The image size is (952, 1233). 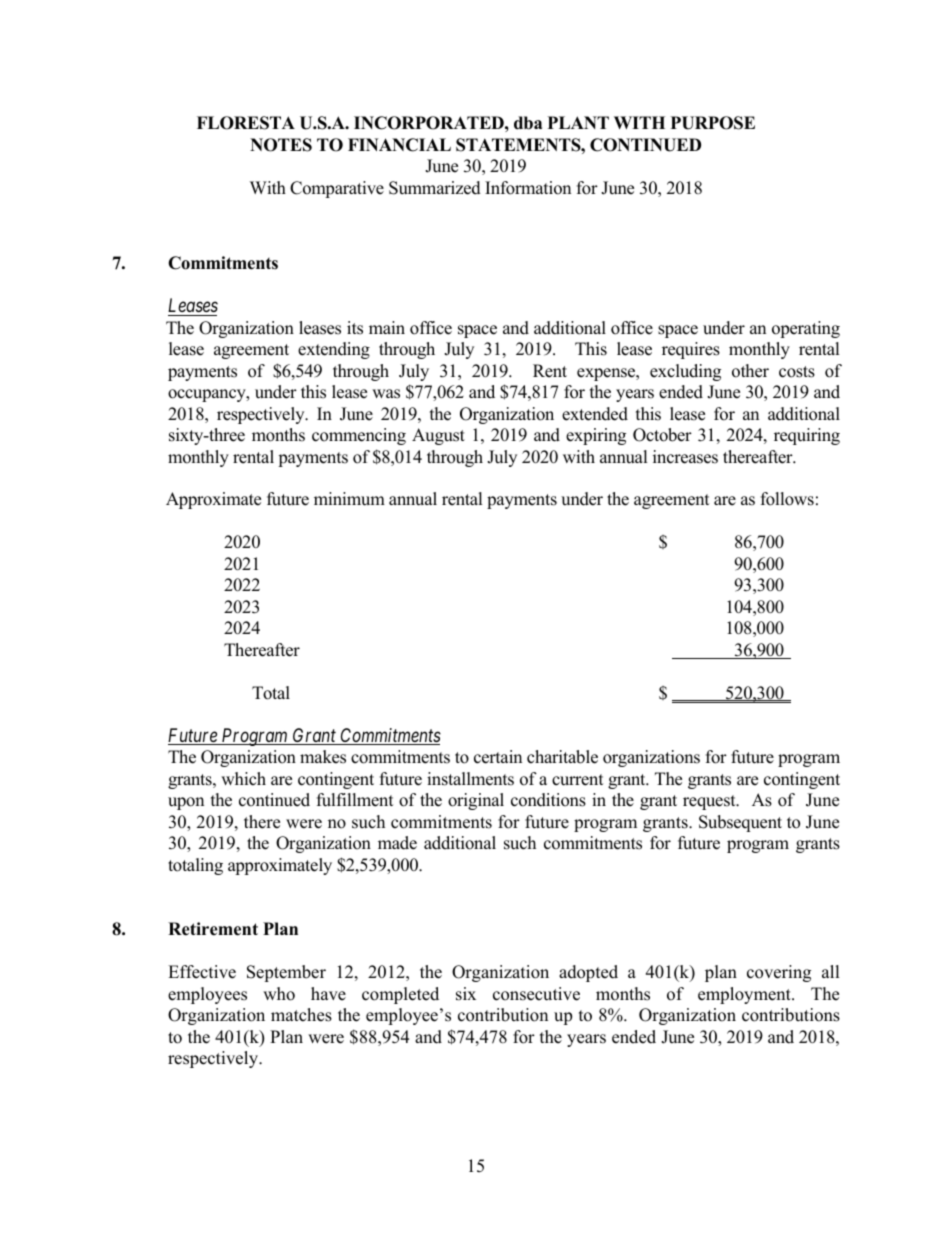 What do you see at coordinates (438, 436) in the page?
I see `August` at bounding box center [438, 436].
